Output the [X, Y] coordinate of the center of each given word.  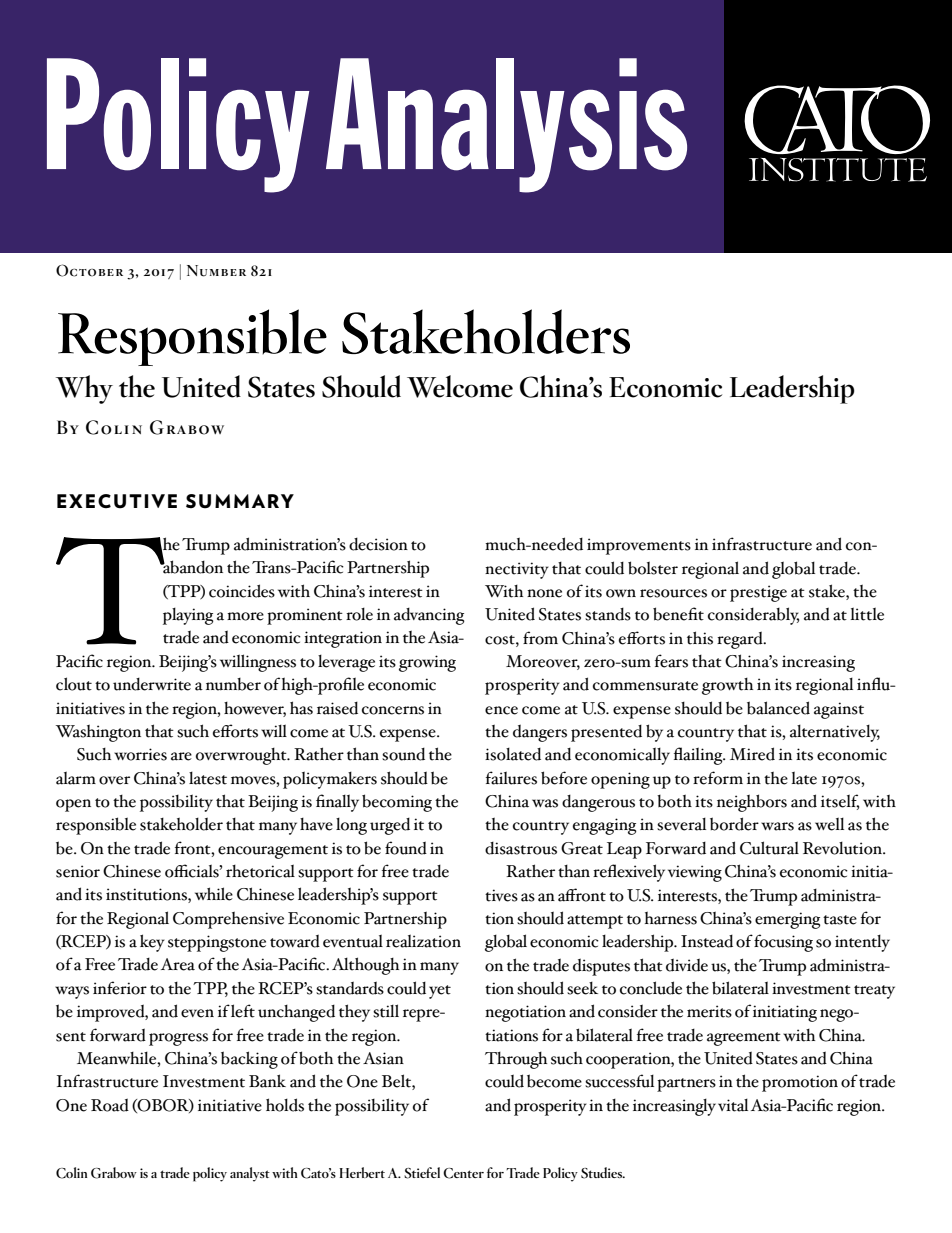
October [89, 270]
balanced [778, 708]
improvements [639, 546]
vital [733, 1105]
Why [84, 389]
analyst [250, 1174]
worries [140, 754]
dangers [540, 733]
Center [463, 1173]
